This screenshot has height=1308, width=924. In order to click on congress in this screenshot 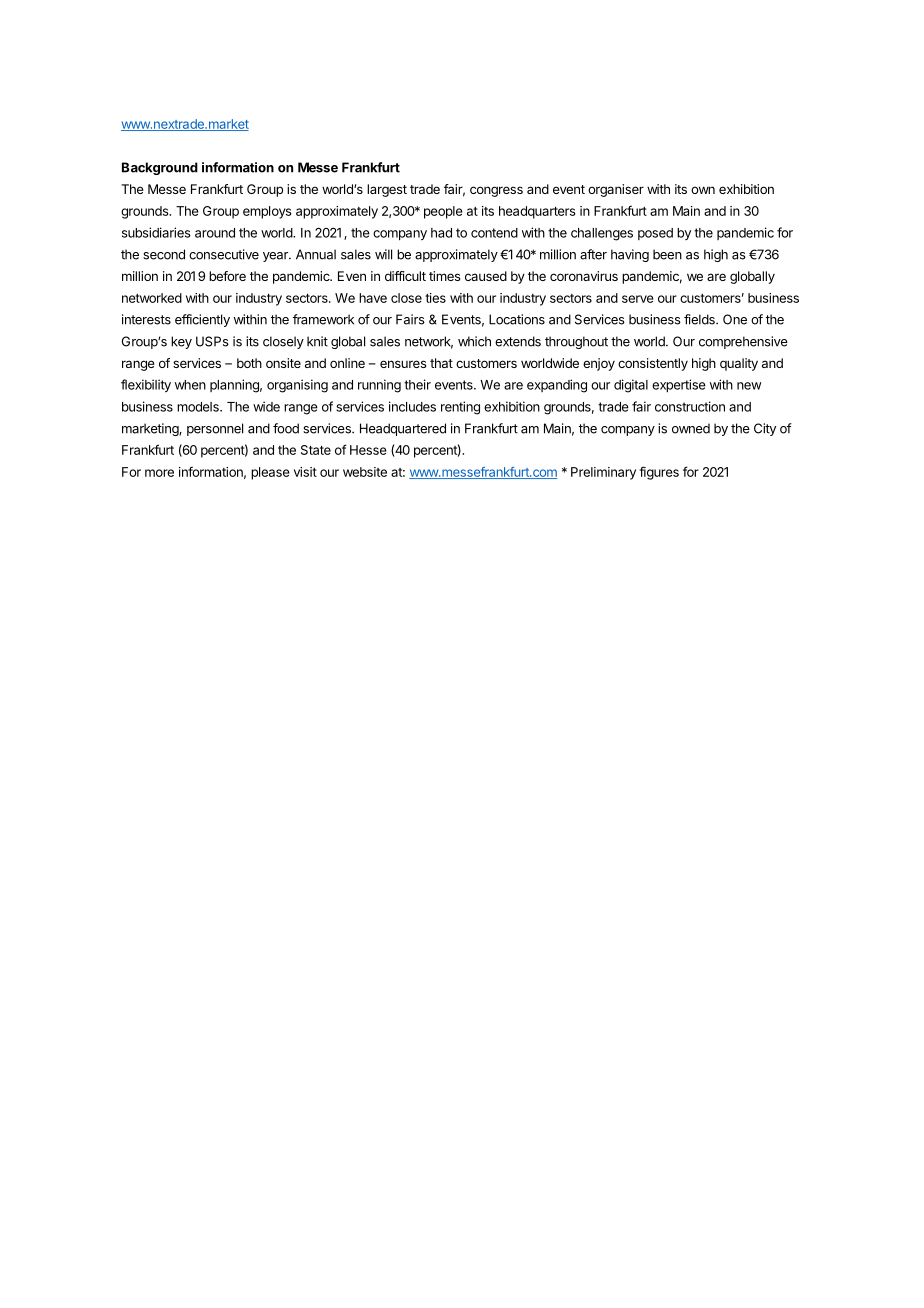, I will do `click(496, 191)`.
